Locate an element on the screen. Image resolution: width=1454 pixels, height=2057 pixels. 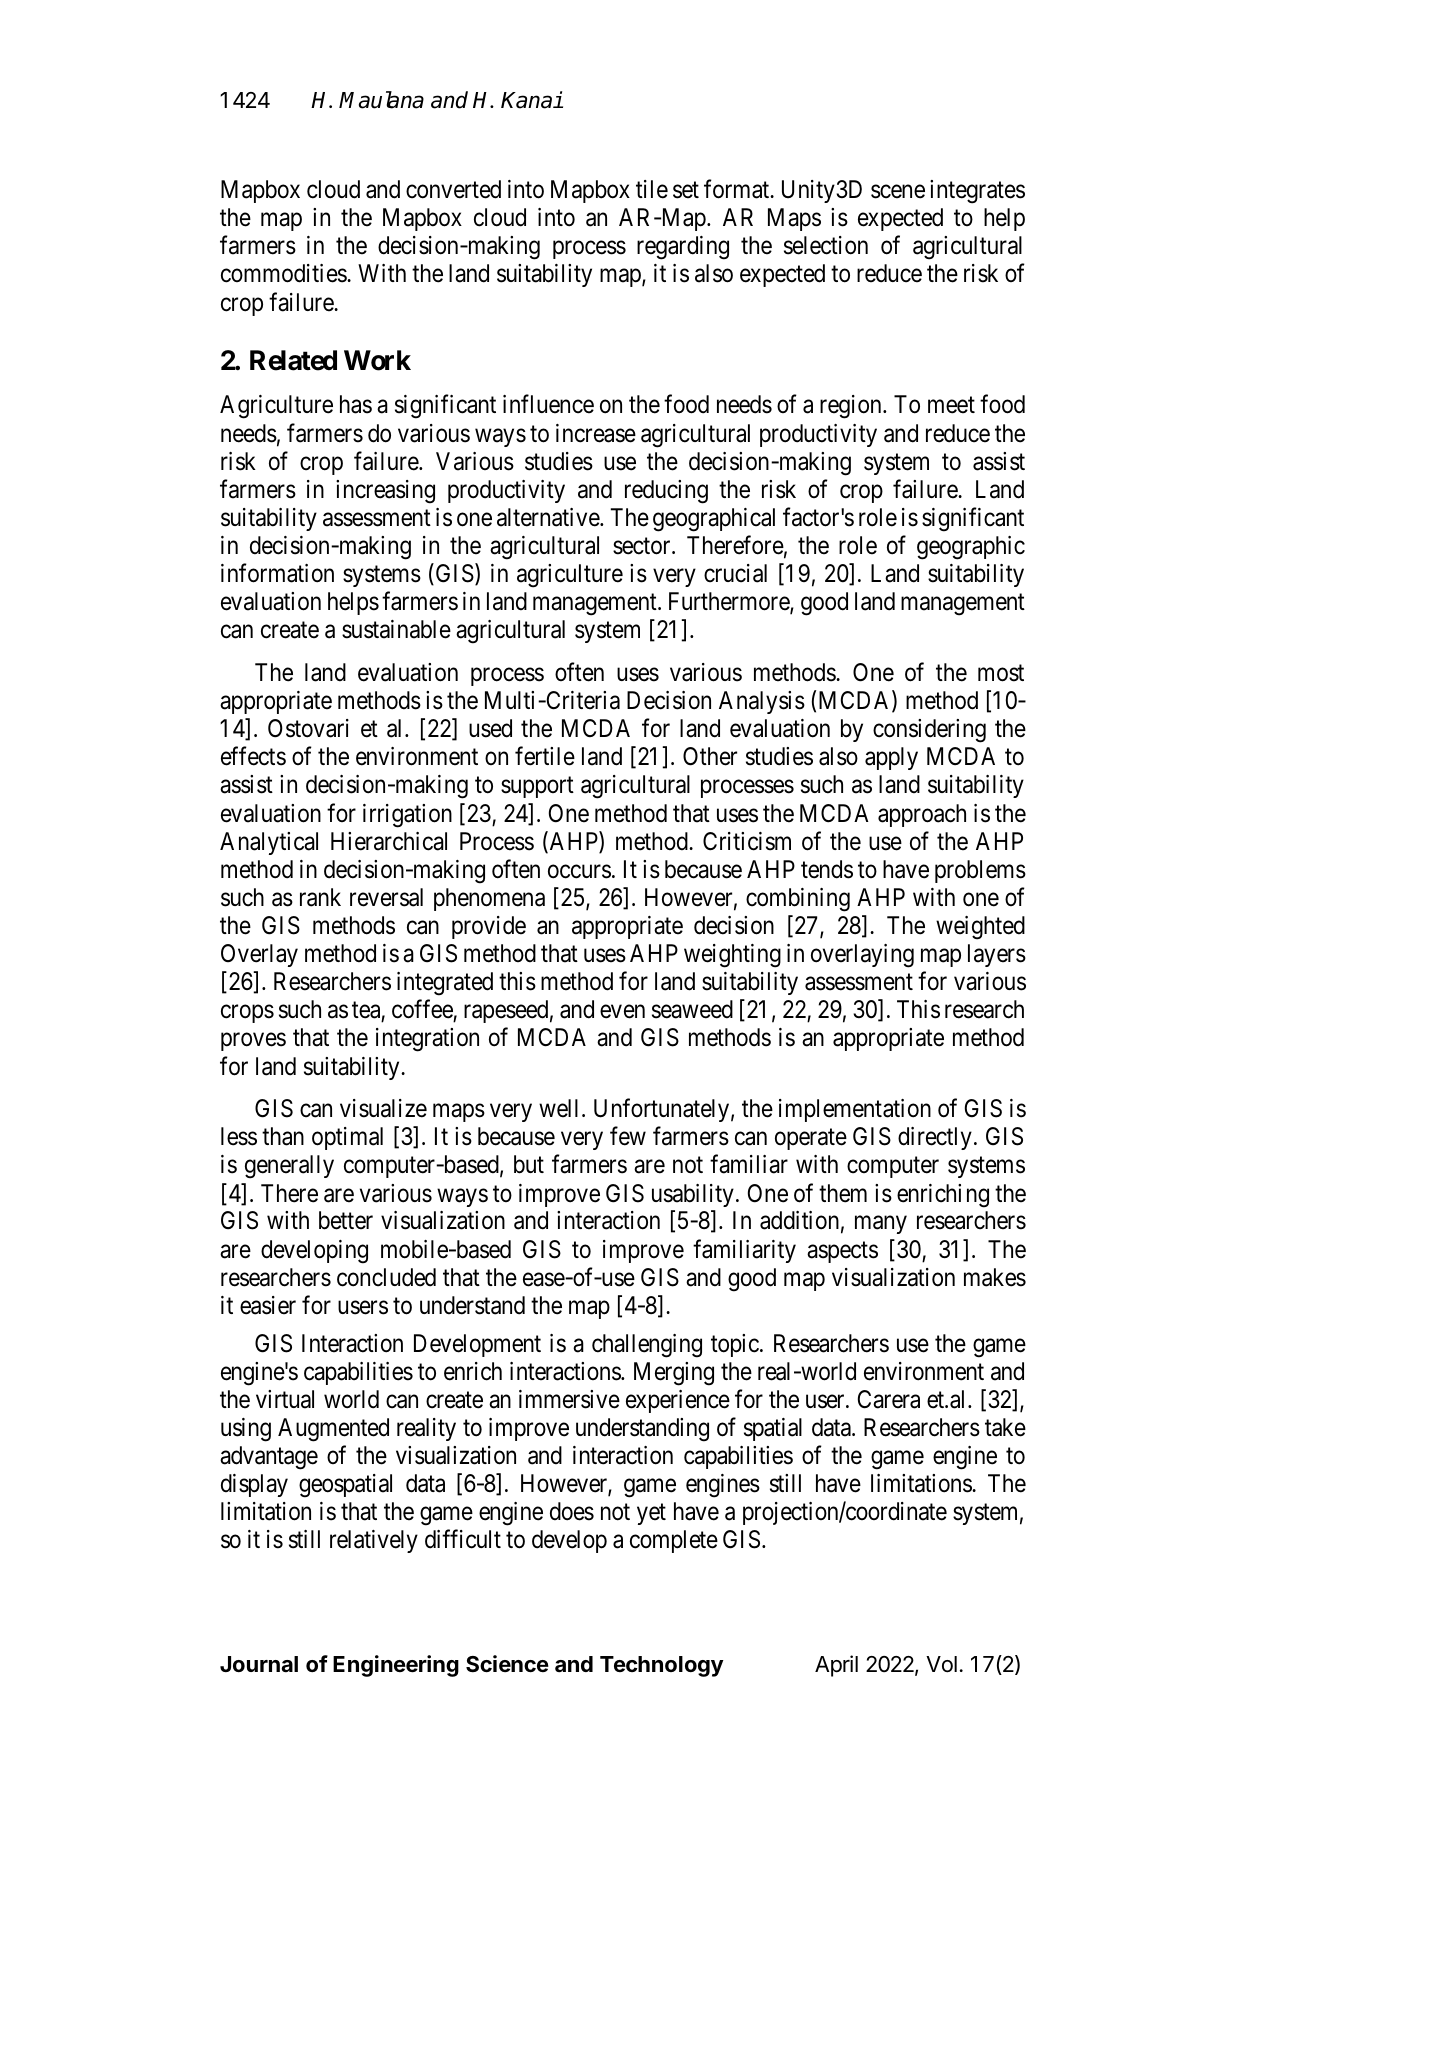
Maulana is located at coordinates (381, 100).
